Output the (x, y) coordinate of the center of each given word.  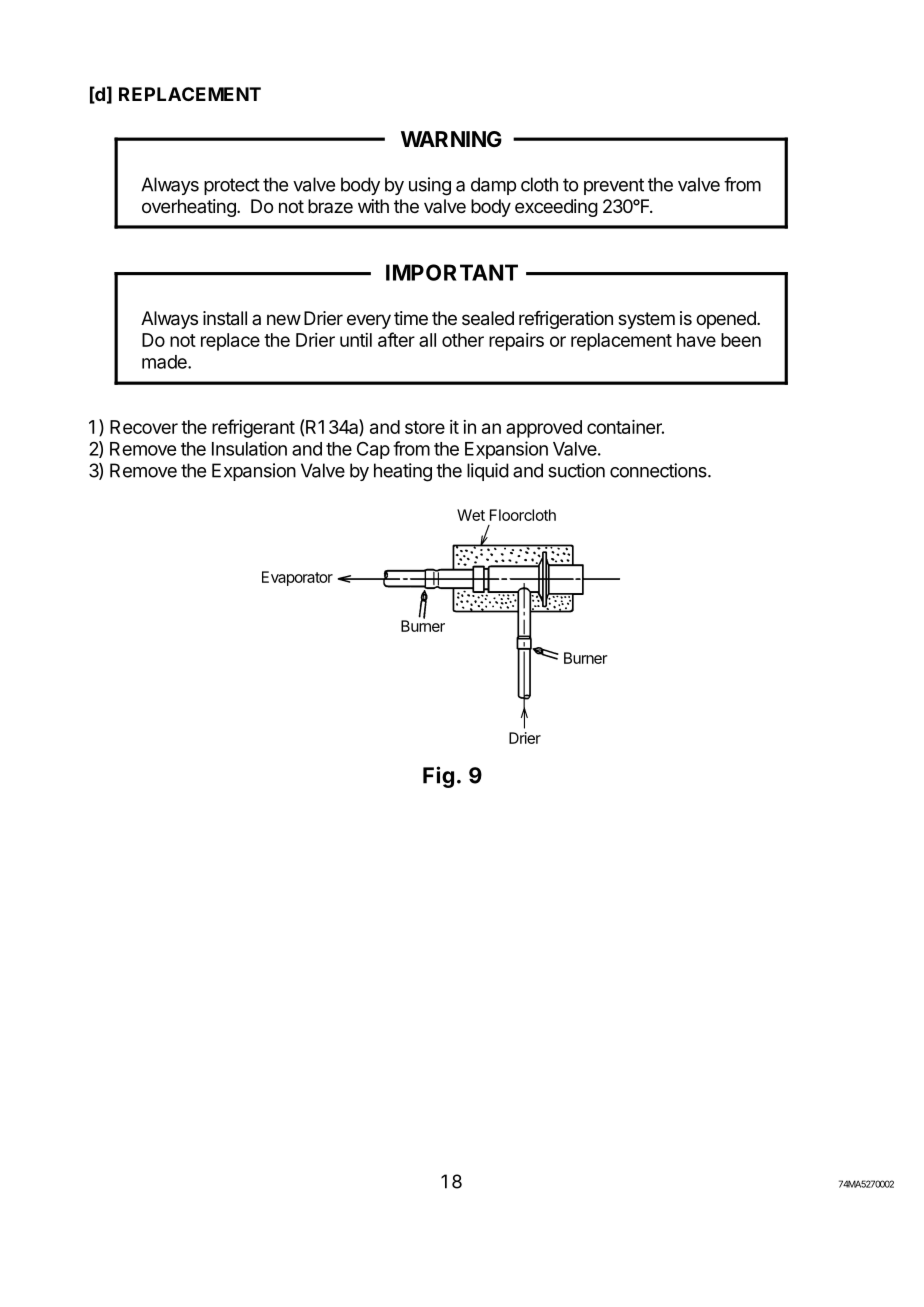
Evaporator (297, 578)
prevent (614, 186)
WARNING (451, 139)
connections (659, 470)
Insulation (249, 448)
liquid (488, 472)
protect (232, 186)
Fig (438, 777)
